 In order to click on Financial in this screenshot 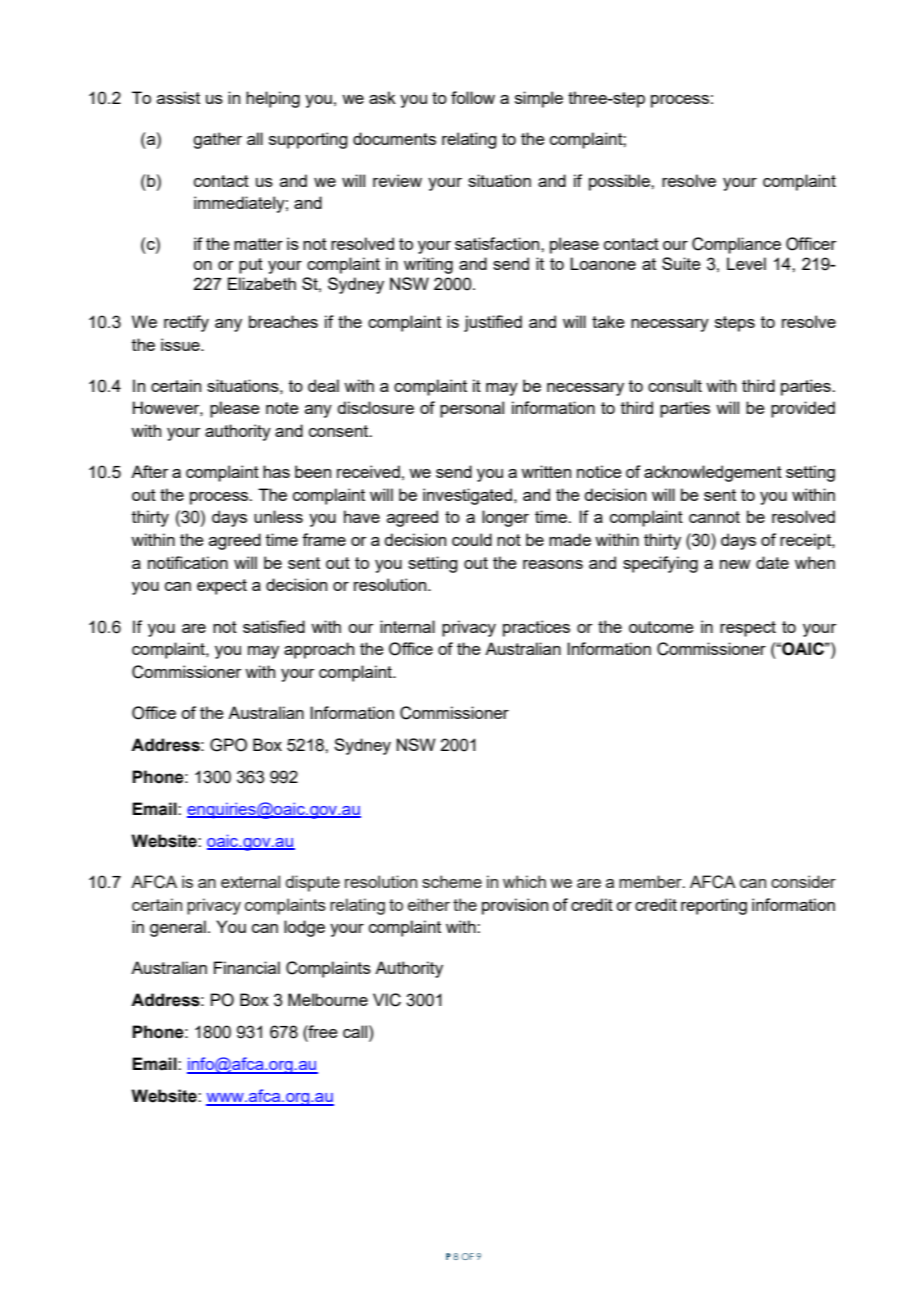, I will do `click(247, 967)`.
